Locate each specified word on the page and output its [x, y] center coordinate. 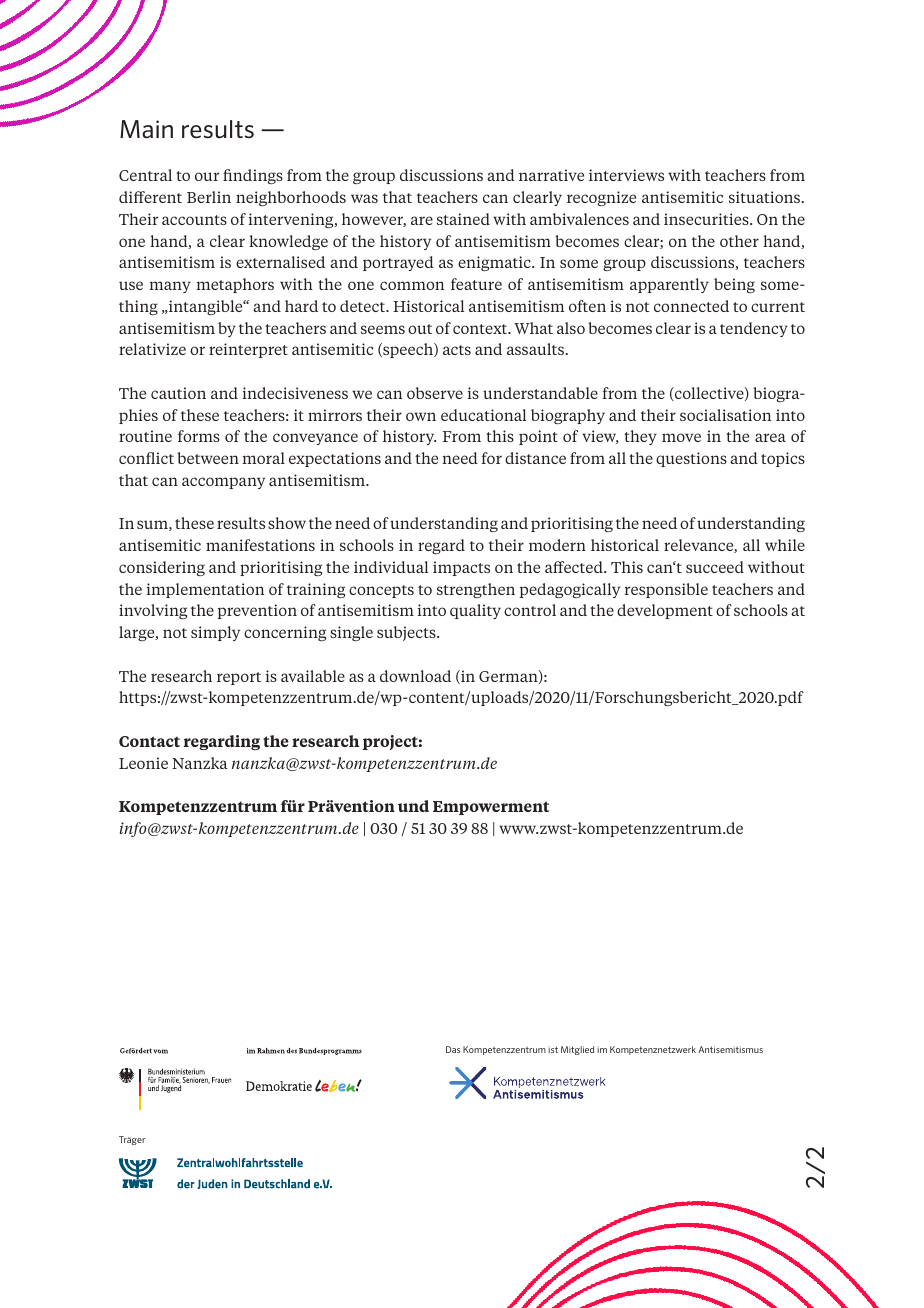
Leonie [143, 763]
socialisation [725, 415]
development [665, 611]
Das [453, 1049]
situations [766, 197]
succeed [715, 567]
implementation [205, 590]
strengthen [476, 590]
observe [435, 393]
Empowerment [491, 808]
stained [463, 219]
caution [178, 393]
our [207, 176]
